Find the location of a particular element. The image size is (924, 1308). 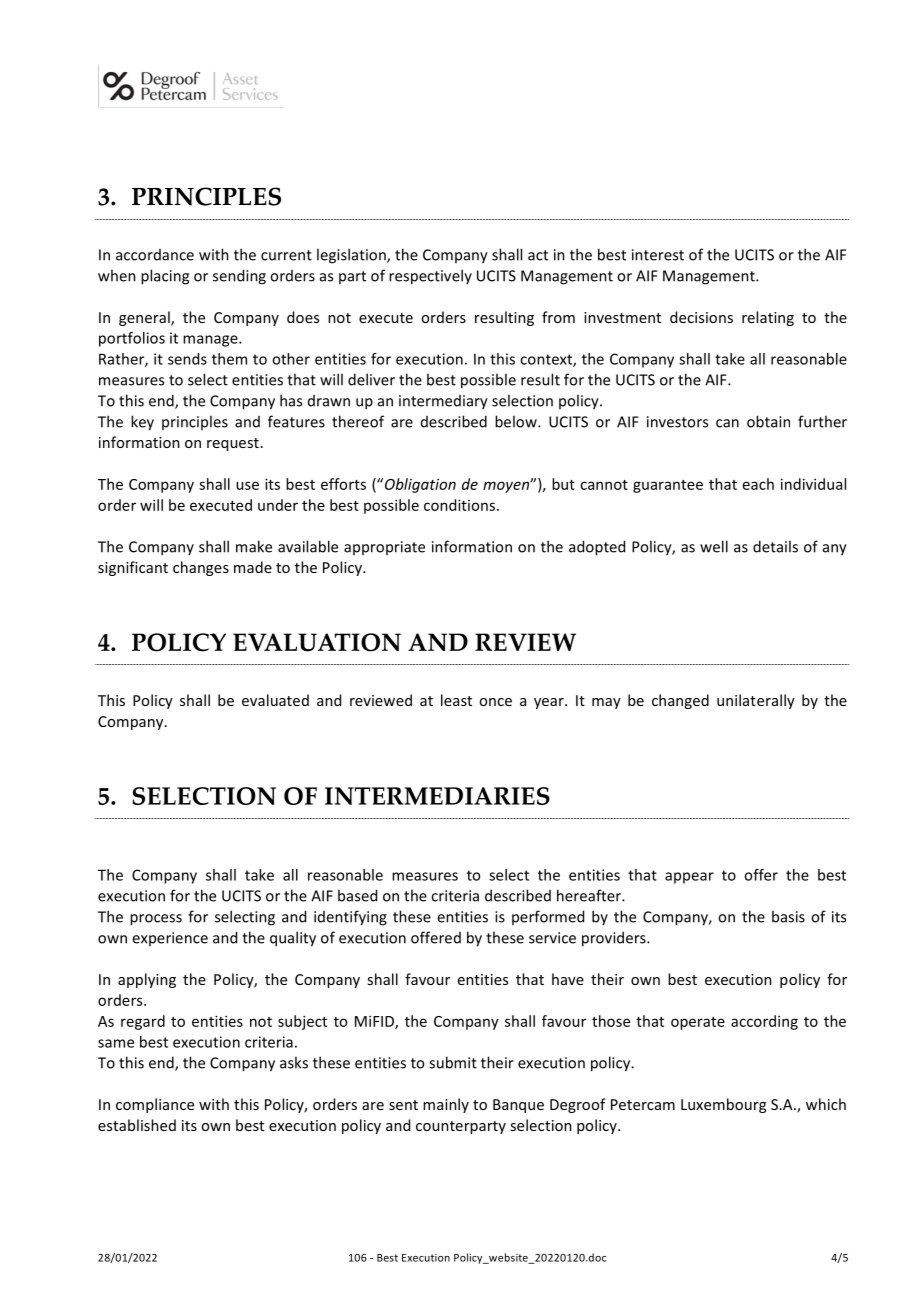

changes is located at coordinates (201, 568).
